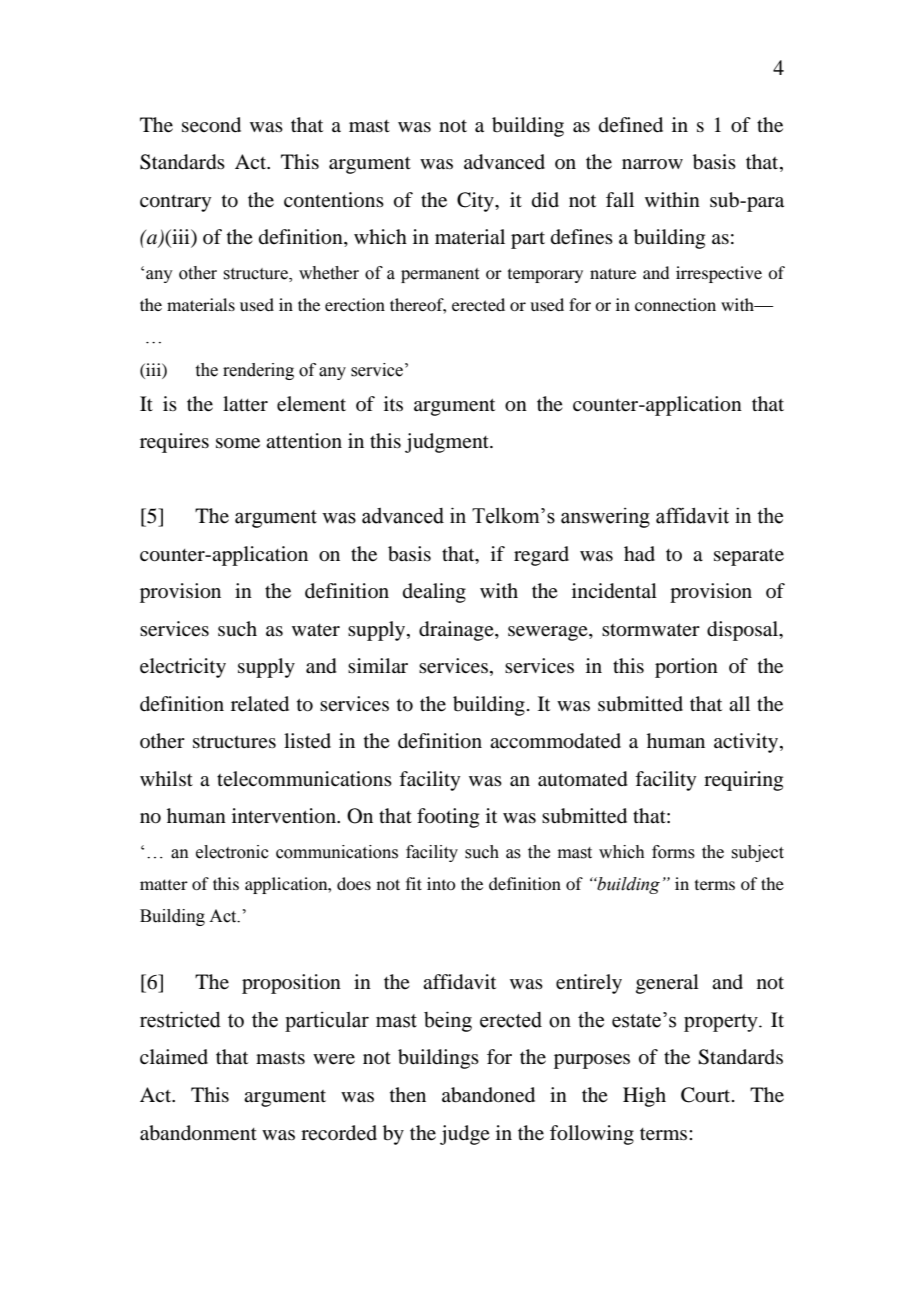 This page has height=1308, width=924. Describe the element at coordinates (707, 1095) in the page. I see `Court` at that location.
